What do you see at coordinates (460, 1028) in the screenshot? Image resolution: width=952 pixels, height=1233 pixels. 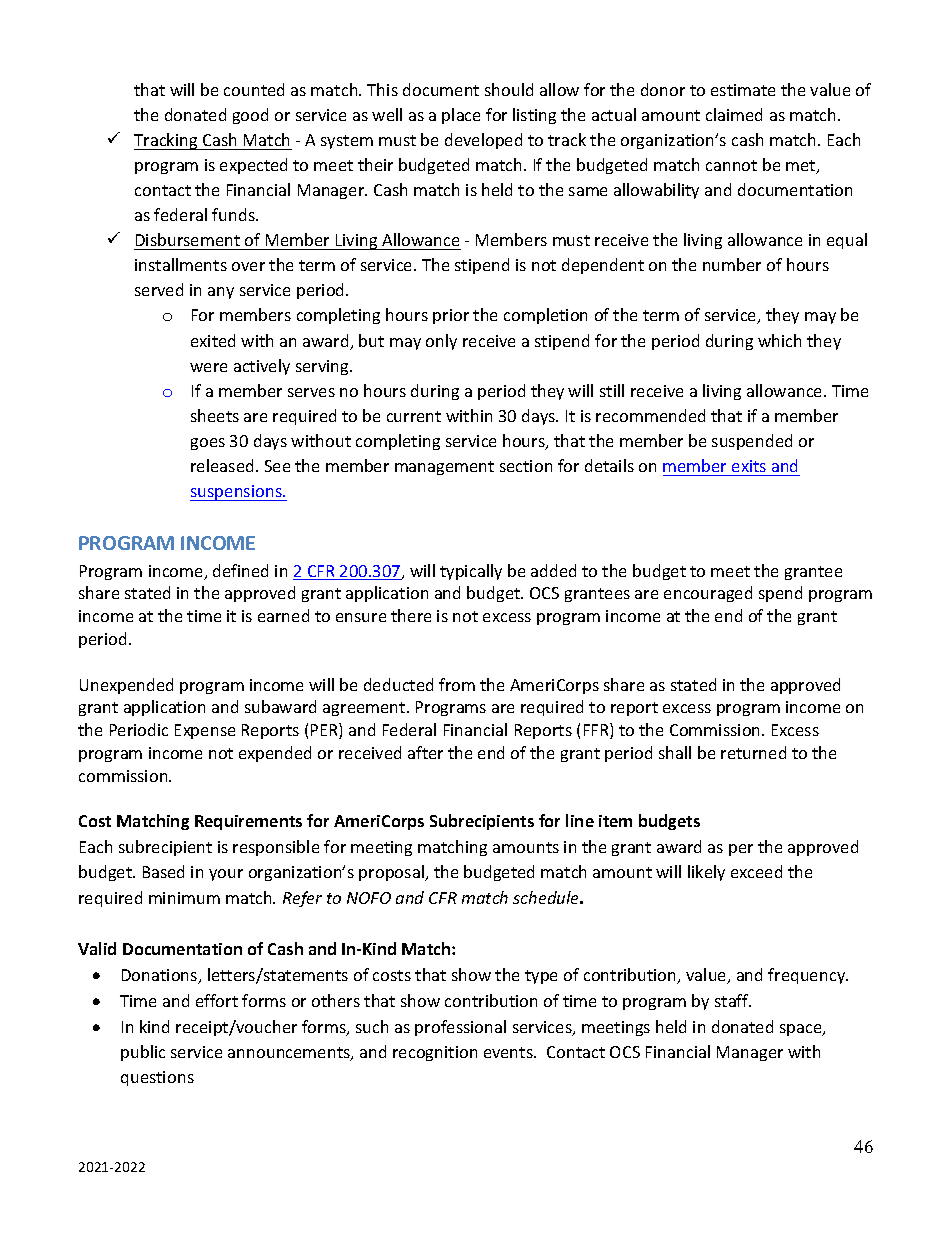 I see `professional` at bounding box center [460, 1028].
